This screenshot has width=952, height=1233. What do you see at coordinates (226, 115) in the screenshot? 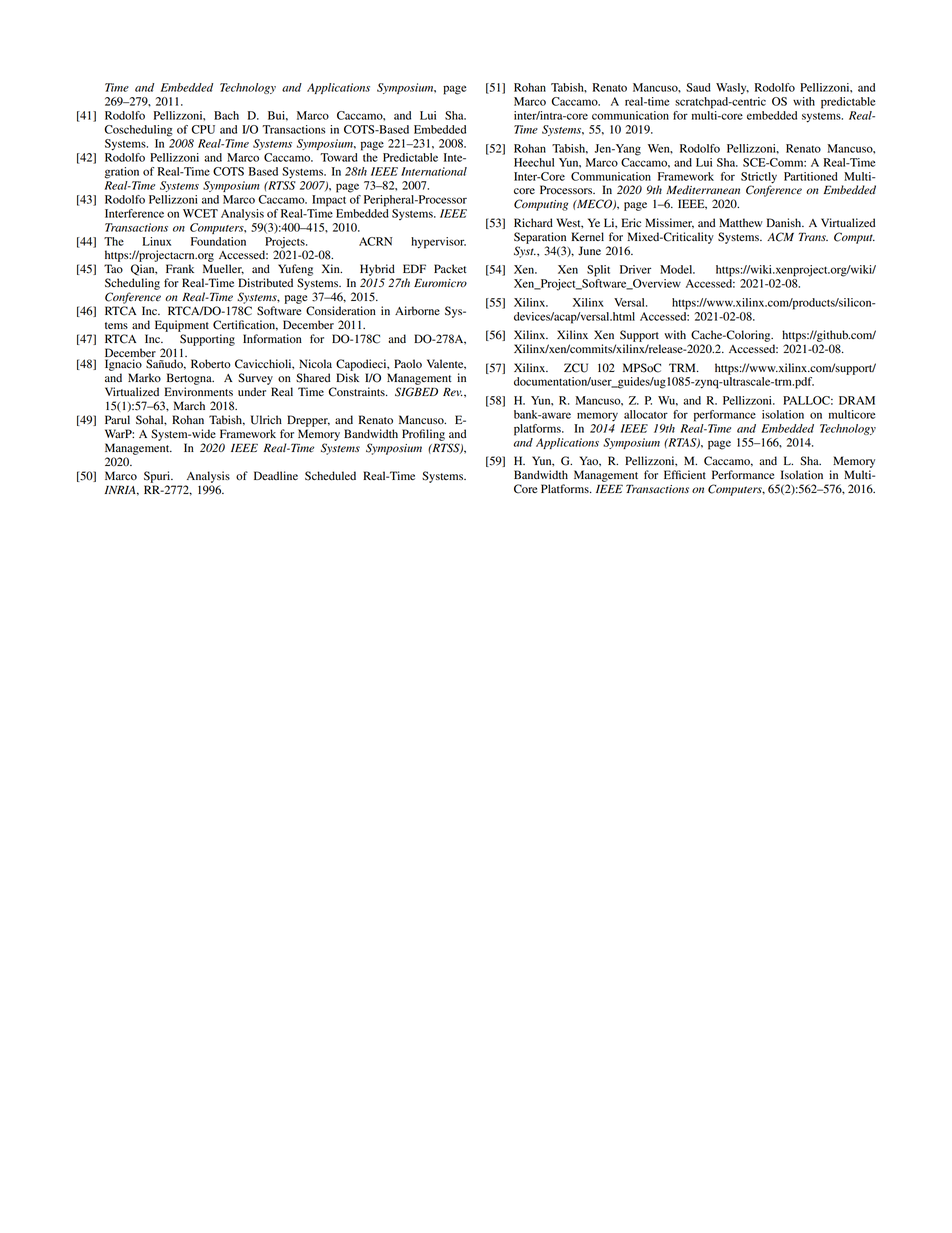
I see `Bach` at bounding box center [226, 115].
